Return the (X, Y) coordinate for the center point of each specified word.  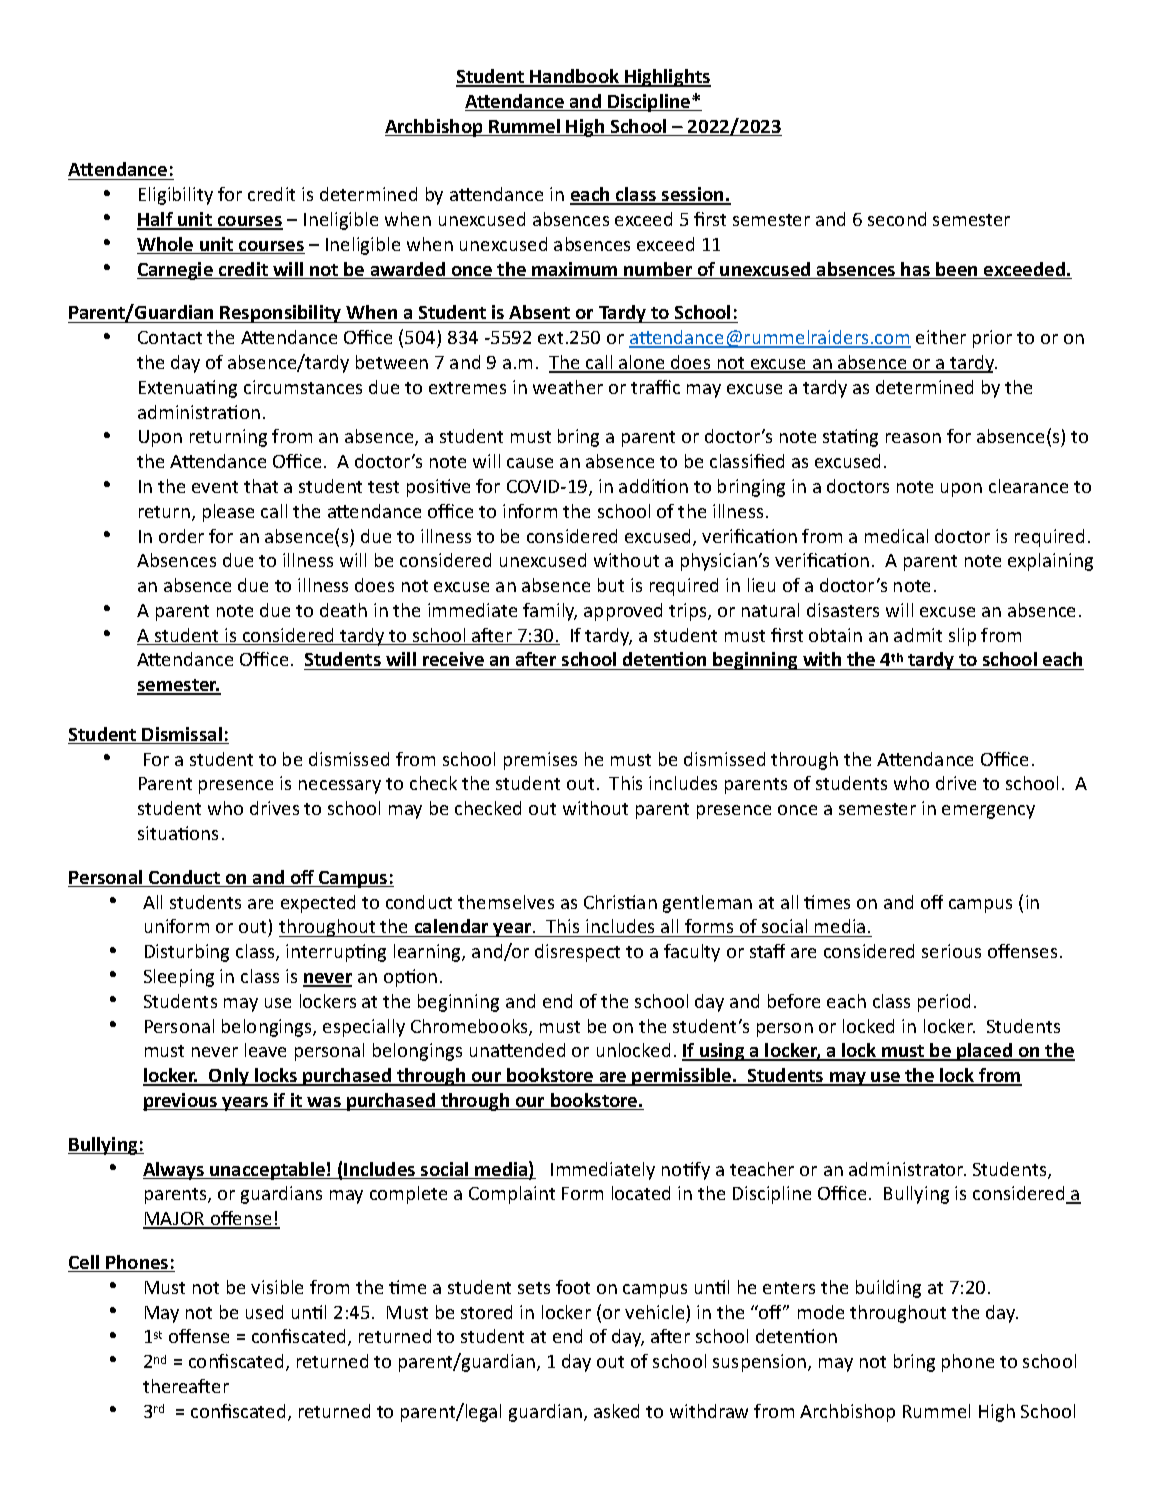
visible (277, 1287)
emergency (988, 812)
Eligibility (176, 196)
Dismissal (182, 735)
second (897, 219)
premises (540, 761)
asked (616, 1411)
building (888, 1289)
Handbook (575, 77)
